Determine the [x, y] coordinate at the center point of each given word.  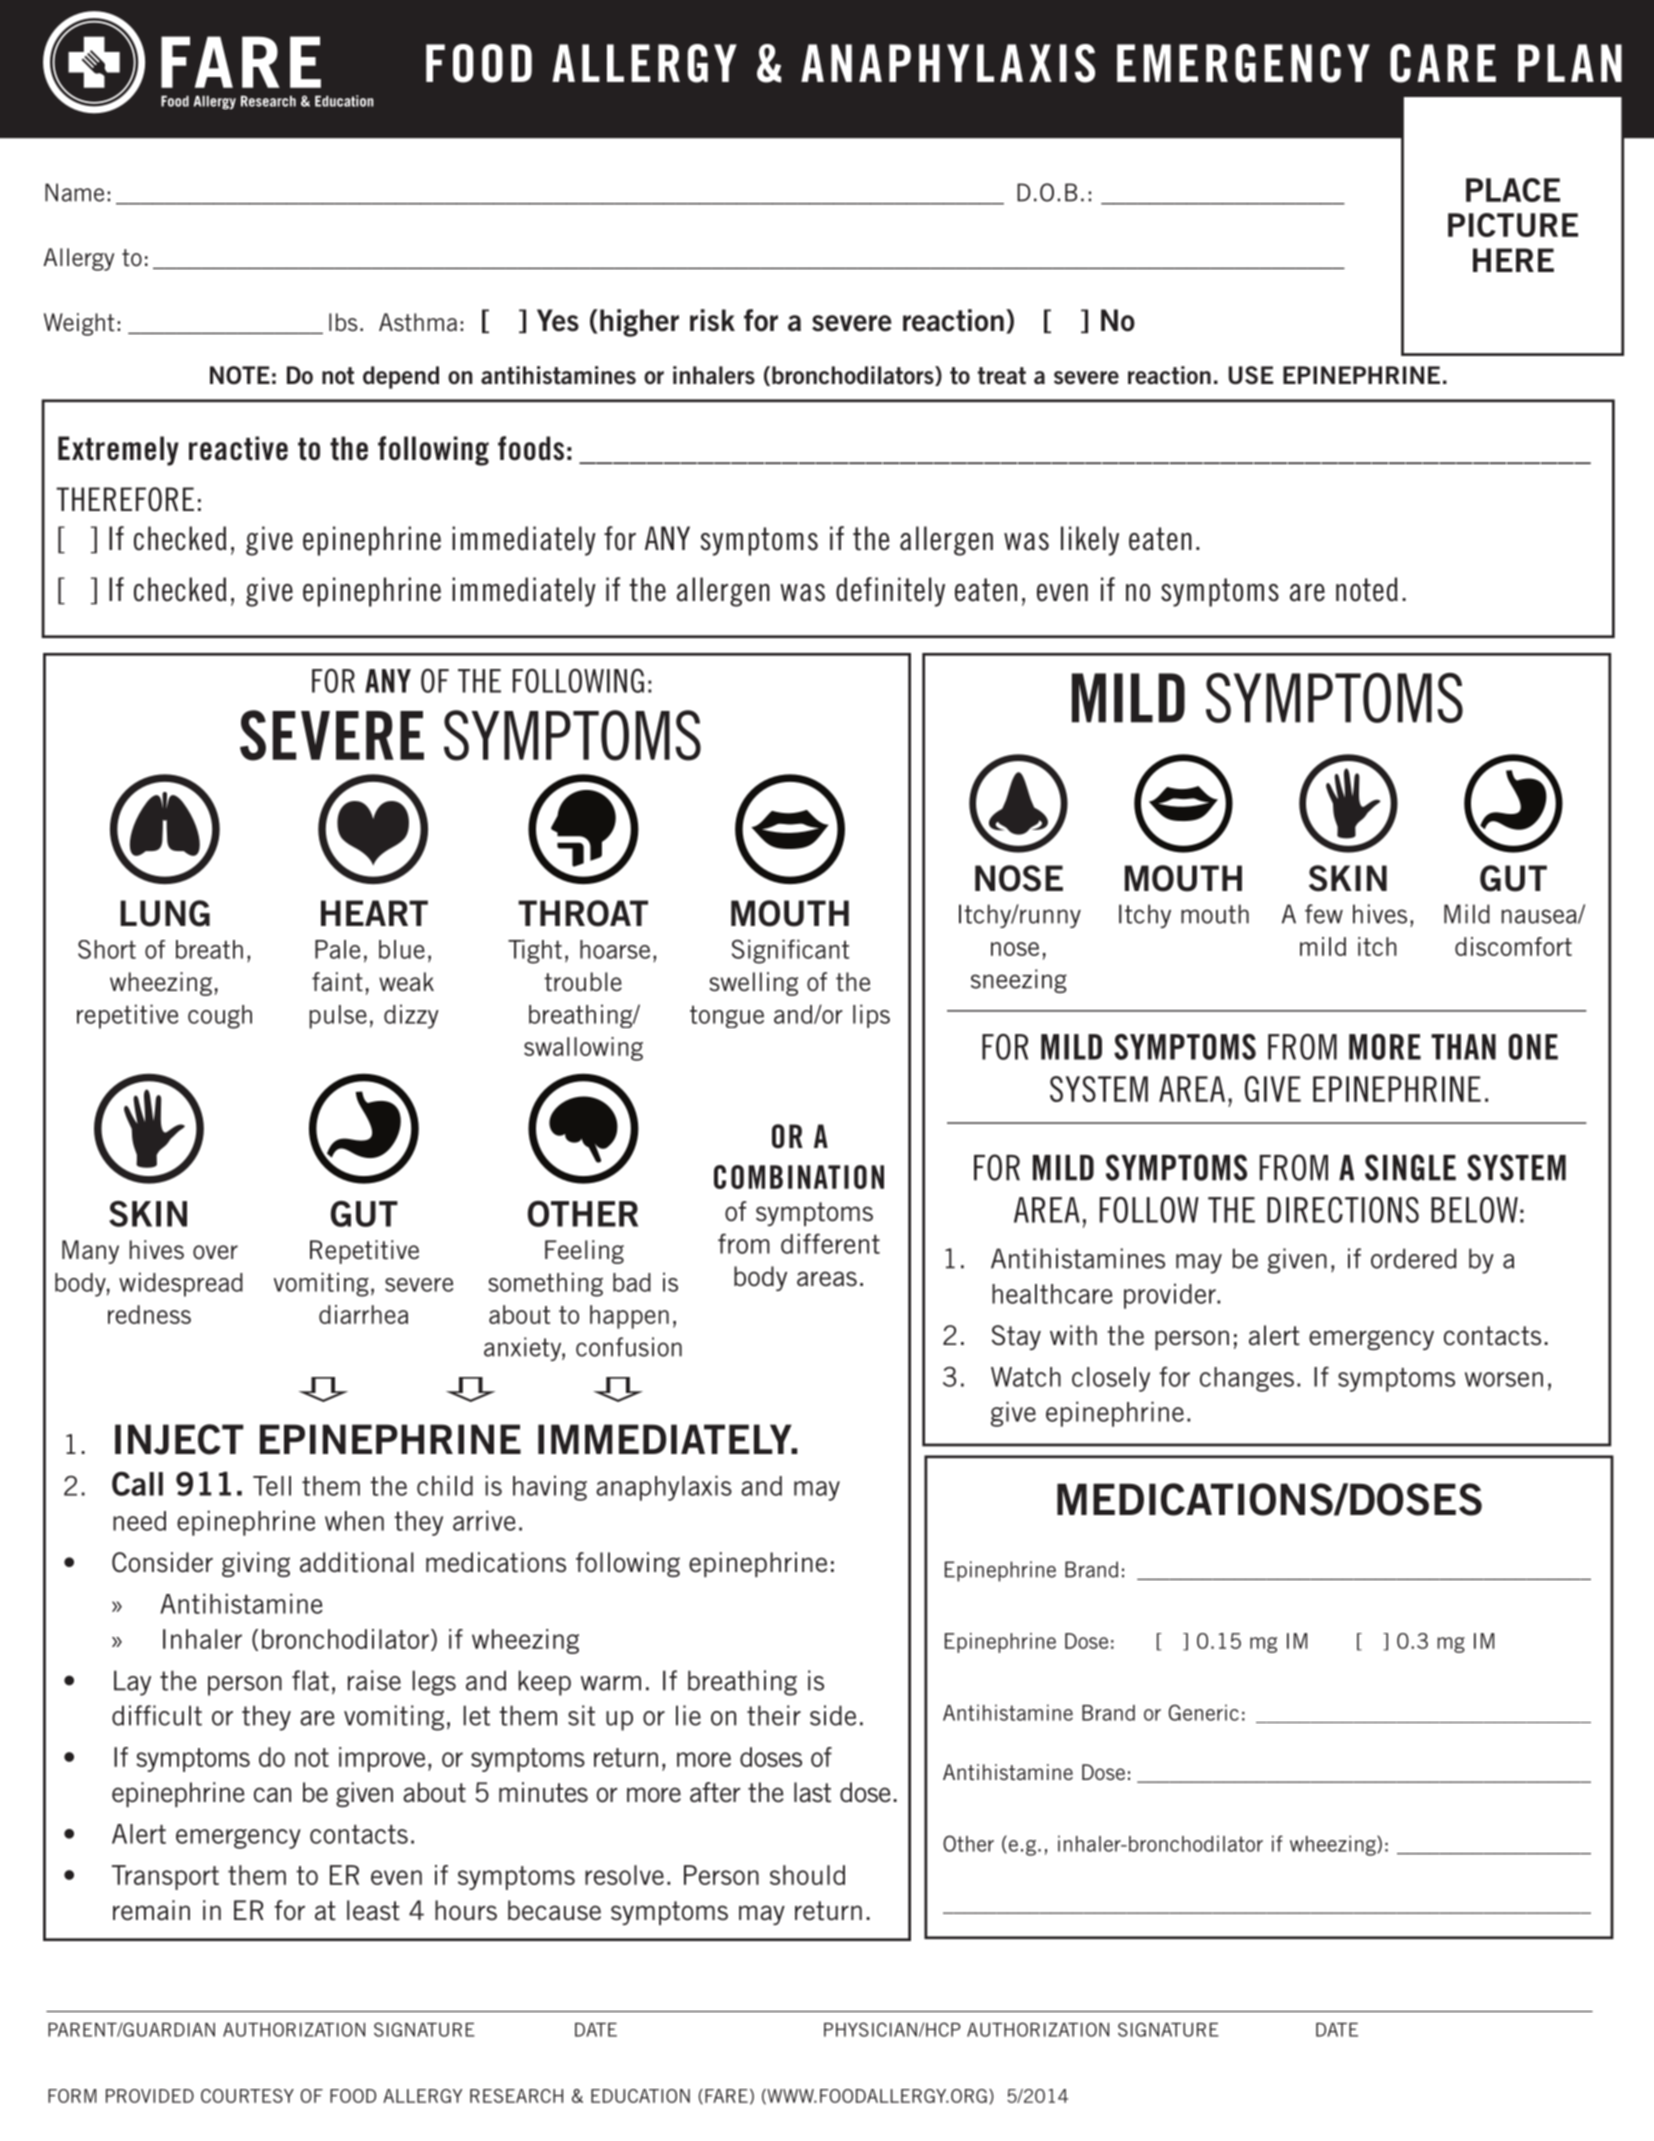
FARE [726, 2096]
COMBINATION [799, 1177]
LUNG [165, 913]
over [215, 1252]
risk [712, 320]
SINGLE [1410, 1167]
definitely [890, 592]
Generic [1204, 1712]
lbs [343, 322]
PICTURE [1513, 225]
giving [256, 1564]
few [1324, 914]
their [774, 1715]
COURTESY [247, 2096]
